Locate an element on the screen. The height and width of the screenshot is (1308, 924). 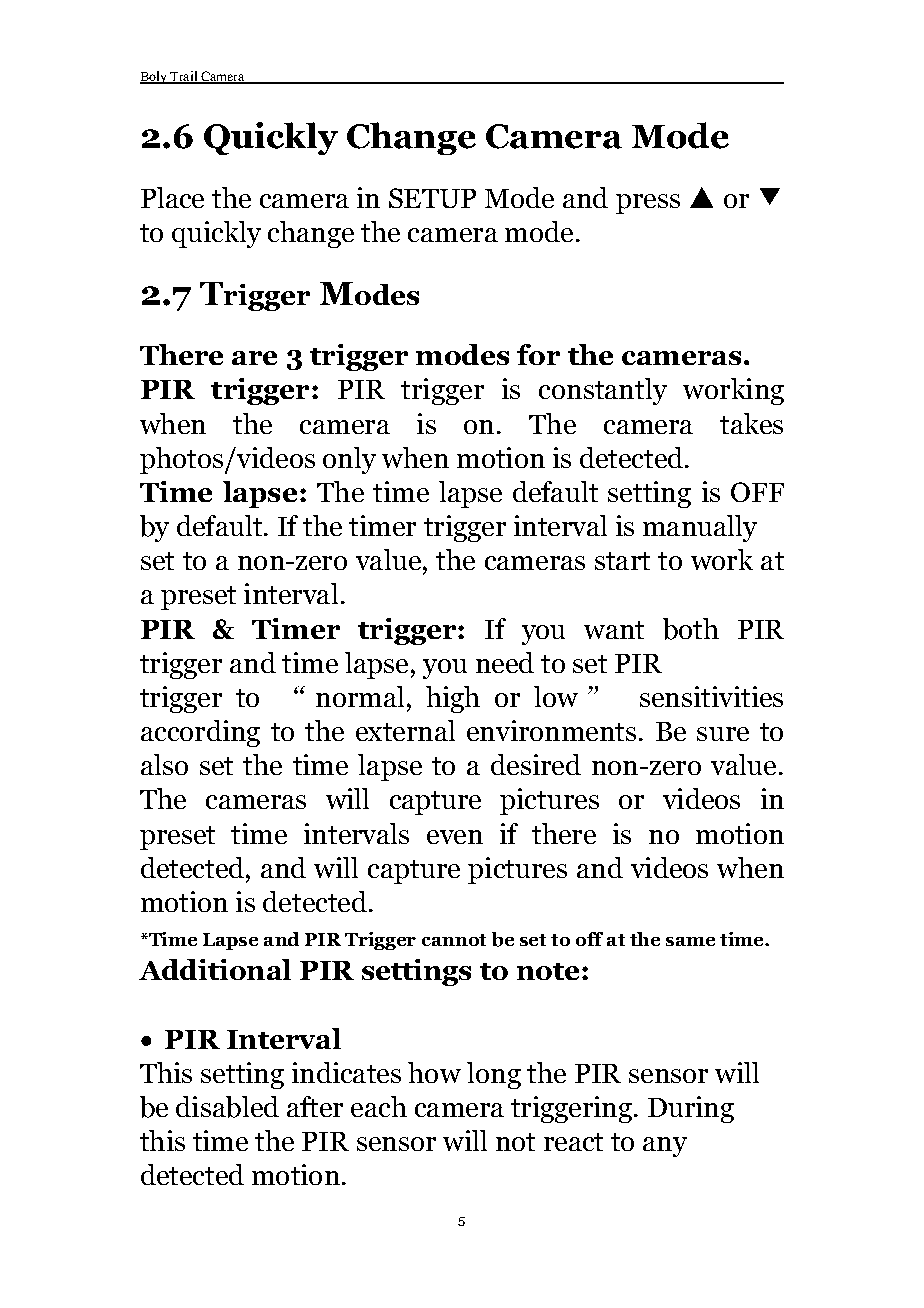
During is located at coordinates (691, 1109).
